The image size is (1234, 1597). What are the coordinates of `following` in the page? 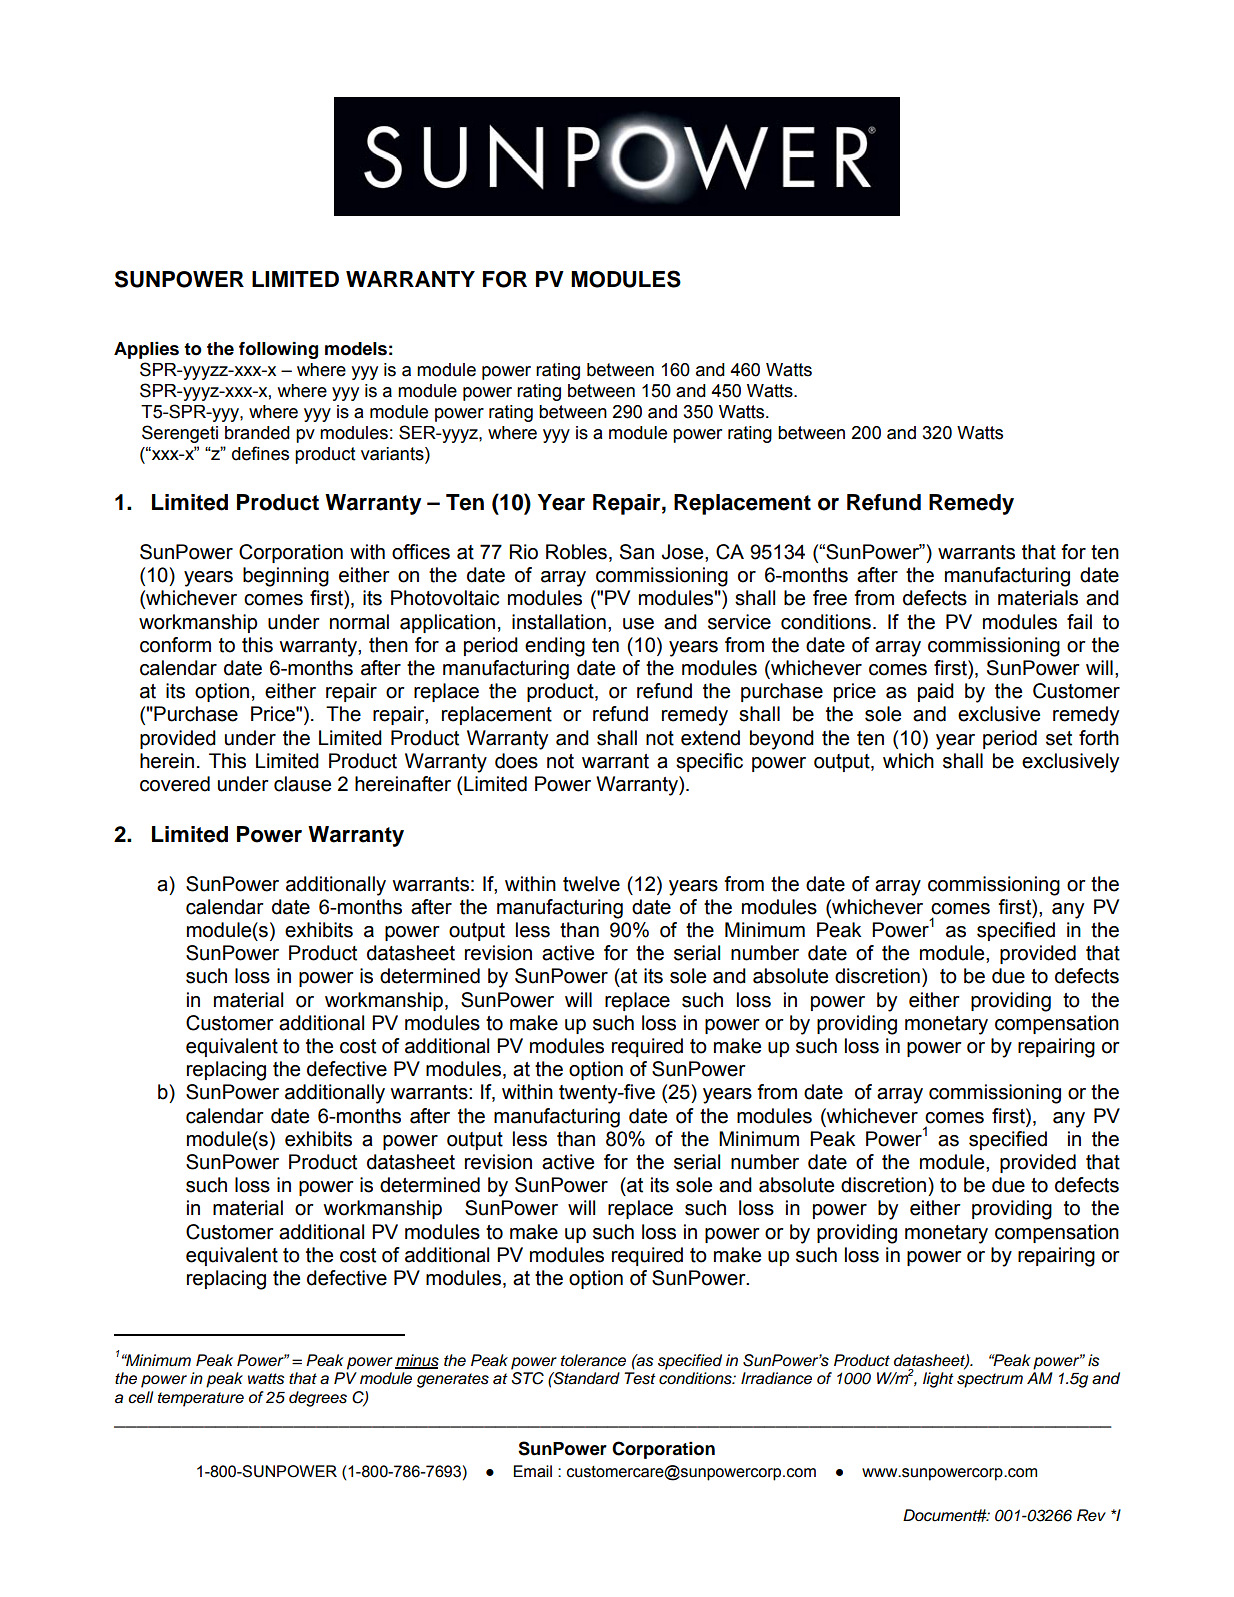 It's located at (278, 350).
